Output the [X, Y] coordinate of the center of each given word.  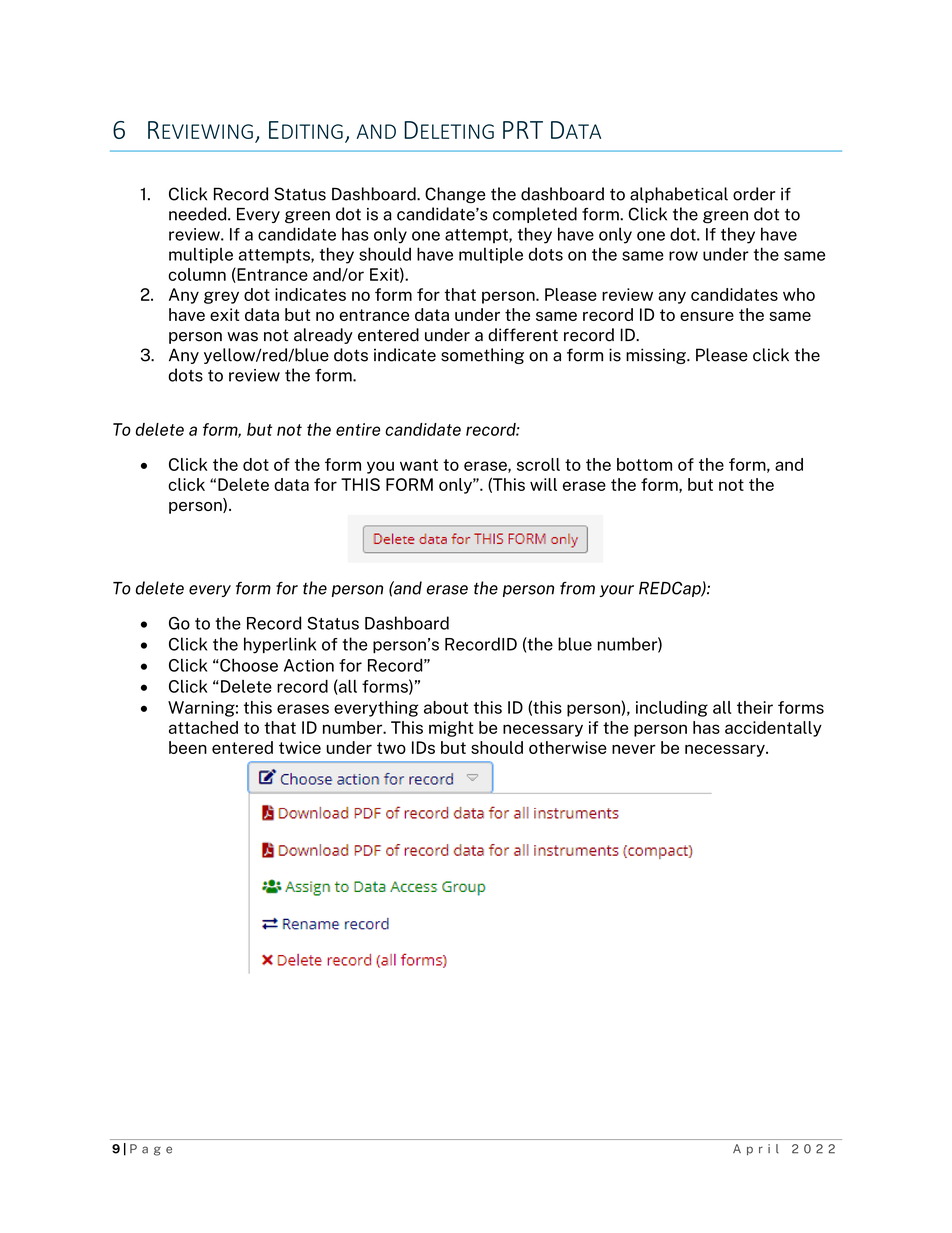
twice [300, 747]
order [754, 194]
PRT [523, 130]
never [634, 749]
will [543, 484]
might [451, 729]
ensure [707, 316]
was [242, 337]
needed [199, 214]
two [391, 748]
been [188, 747]
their [755, 707]
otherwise [568, 747]
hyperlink [280, 645]
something [482, 356]
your [616, 591]
